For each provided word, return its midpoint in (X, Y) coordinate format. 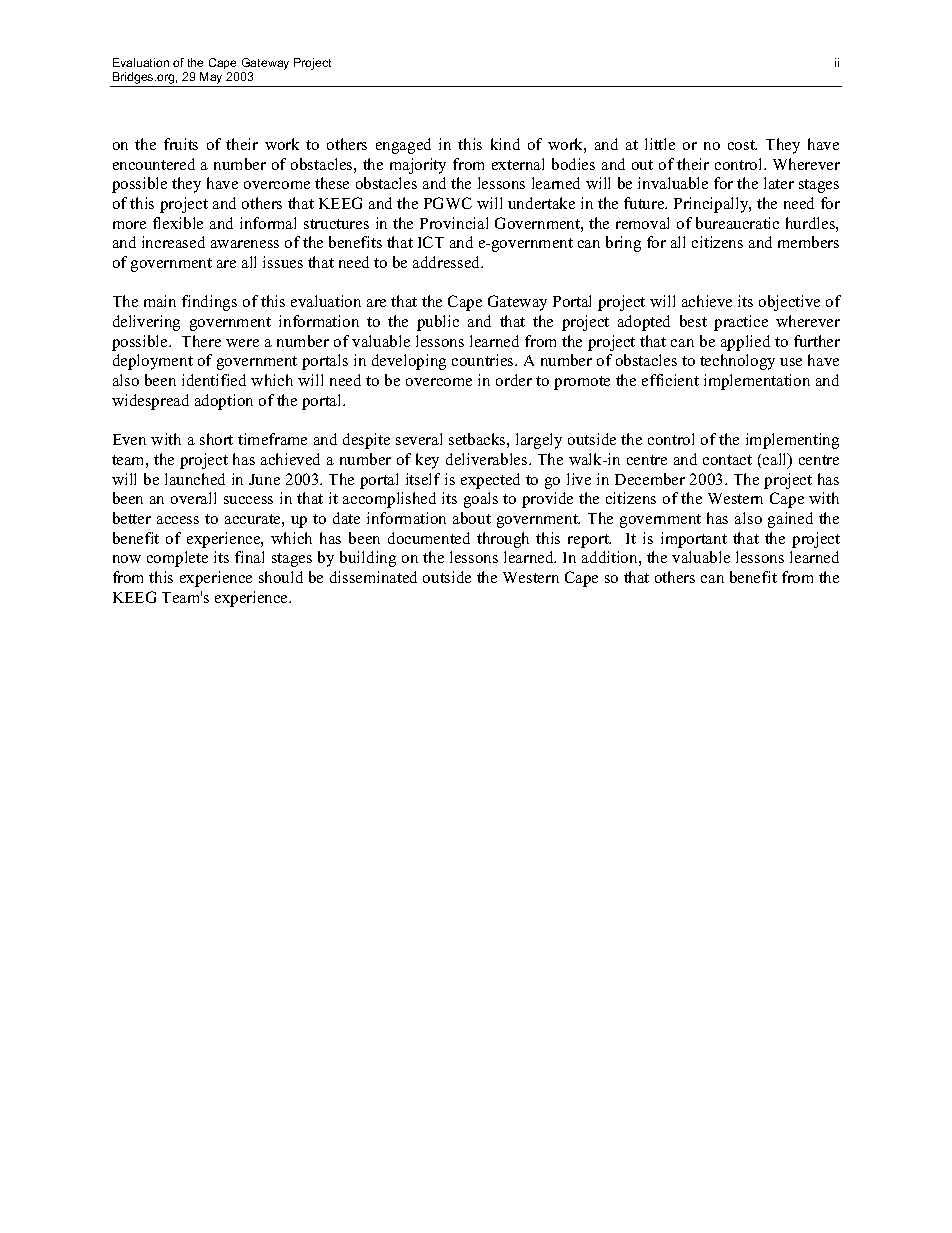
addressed (448, 262)
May (211, 79)
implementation (757, 382)
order (514, 380)
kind (505, 144)
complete (177, 559)
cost (742, 145)
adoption (224, 402)
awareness (245, 244)
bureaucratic (737, 223)
